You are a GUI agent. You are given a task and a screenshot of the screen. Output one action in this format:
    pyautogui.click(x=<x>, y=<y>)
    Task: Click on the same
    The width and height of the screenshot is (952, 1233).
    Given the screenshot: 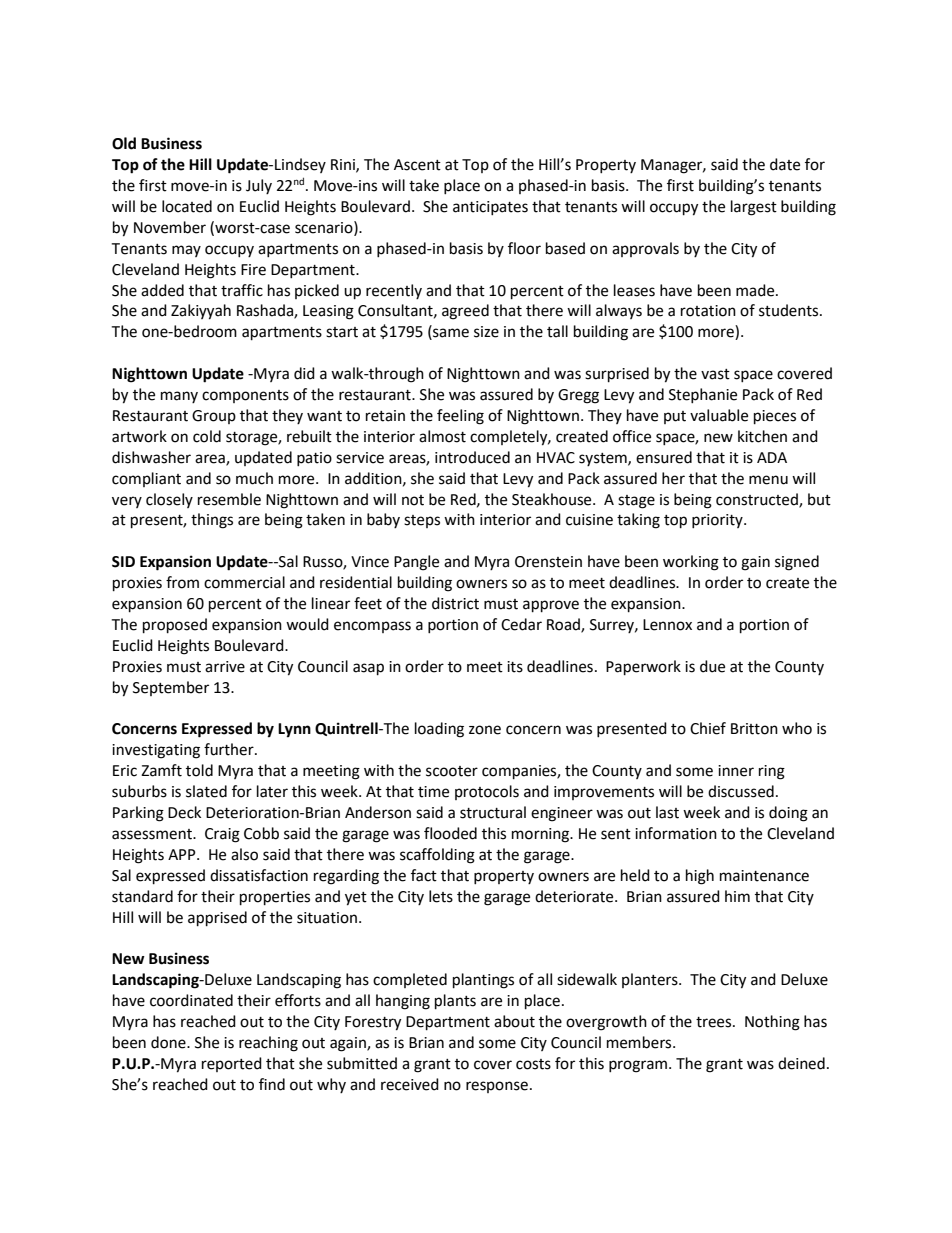 What is the action you would take?
    pyautogui.click(x=450, y=334)
